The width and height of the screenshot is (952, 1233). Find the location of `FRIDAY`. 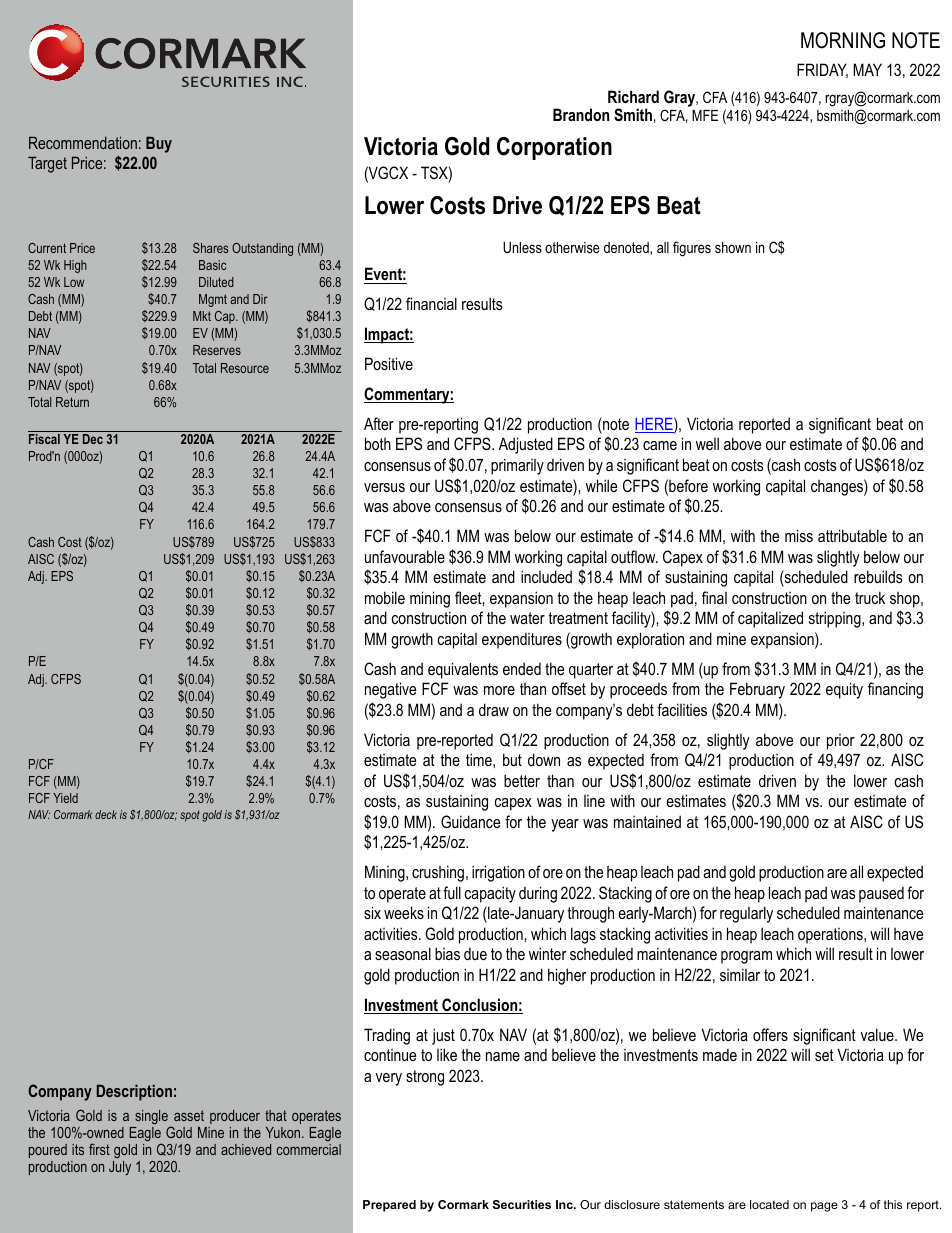

FRIDAY is located at coordinates (822, 70).
